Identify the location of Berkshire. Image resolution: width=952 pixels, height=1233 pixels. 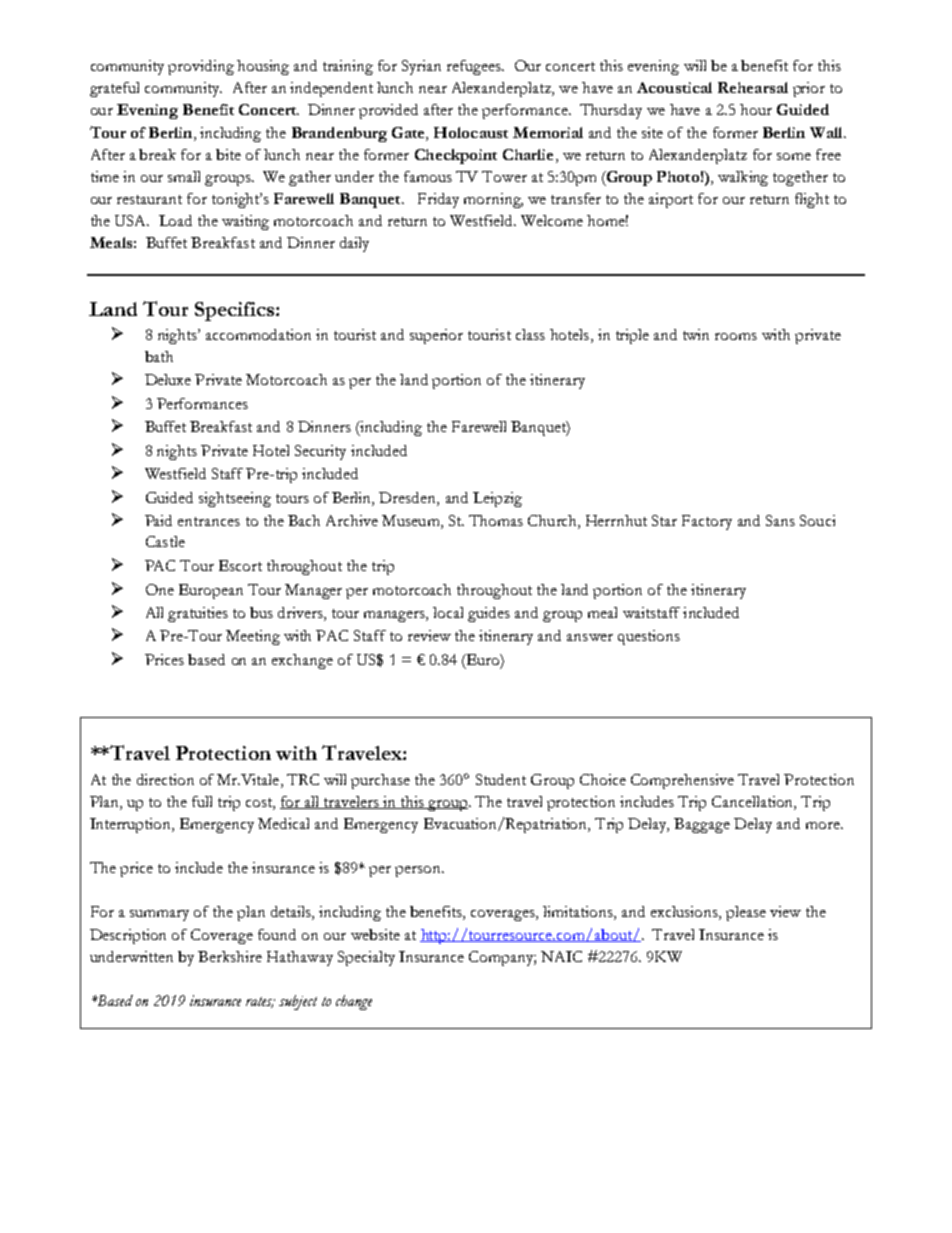
(230, 956).
